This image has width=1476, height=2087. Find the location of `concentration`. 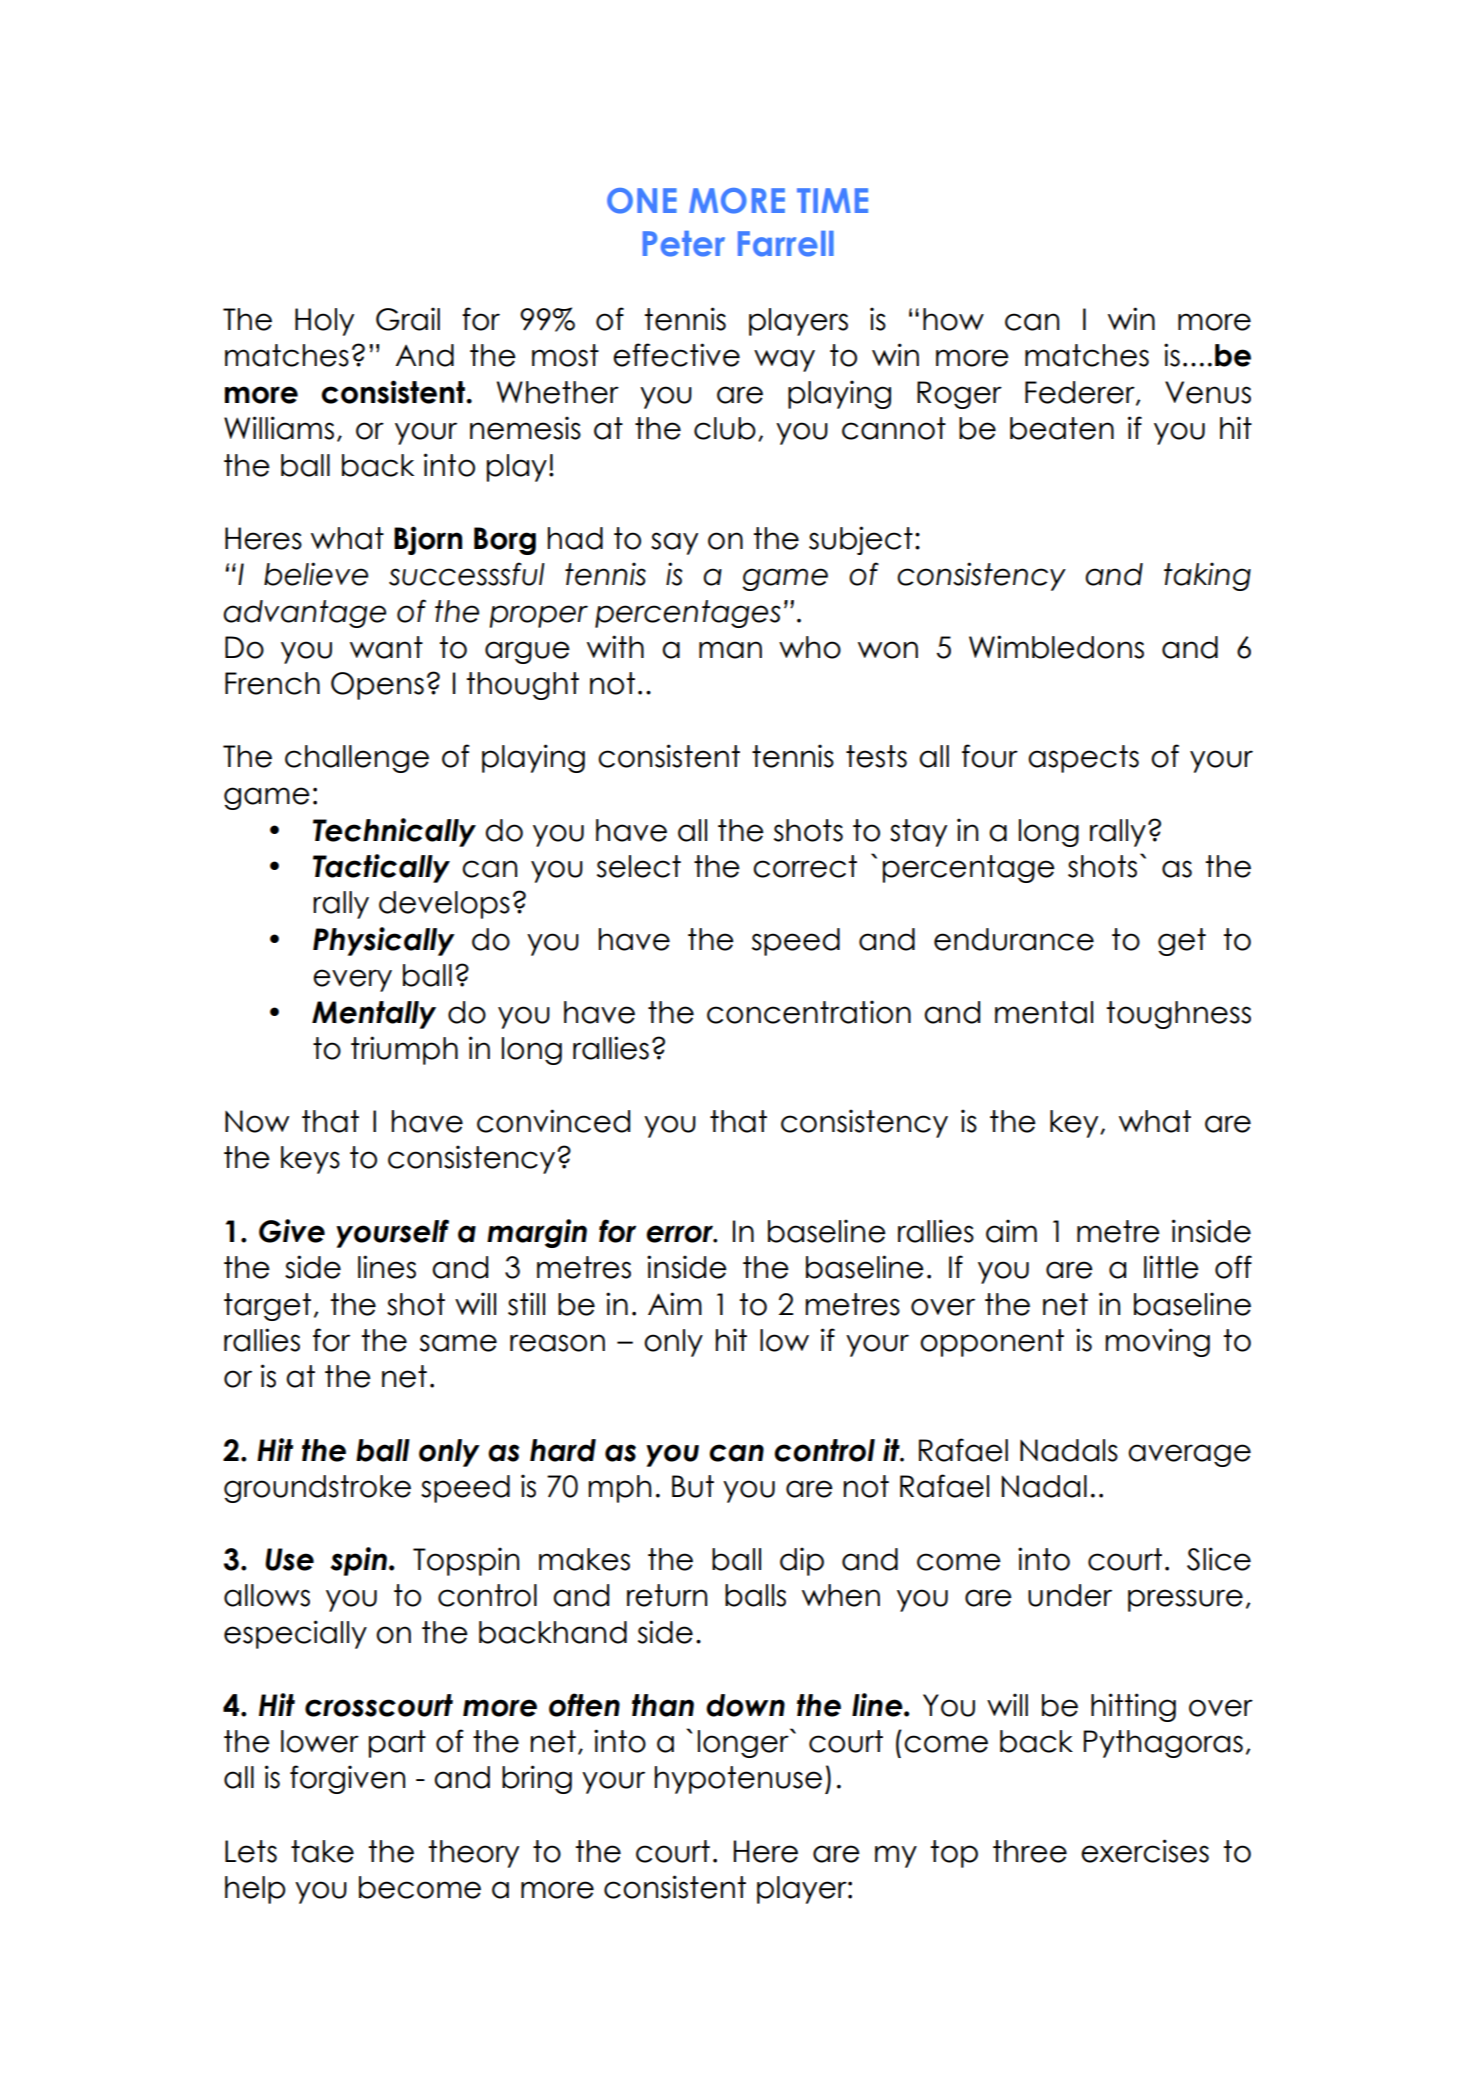

concentration is located at coordinates (809, 1012).
